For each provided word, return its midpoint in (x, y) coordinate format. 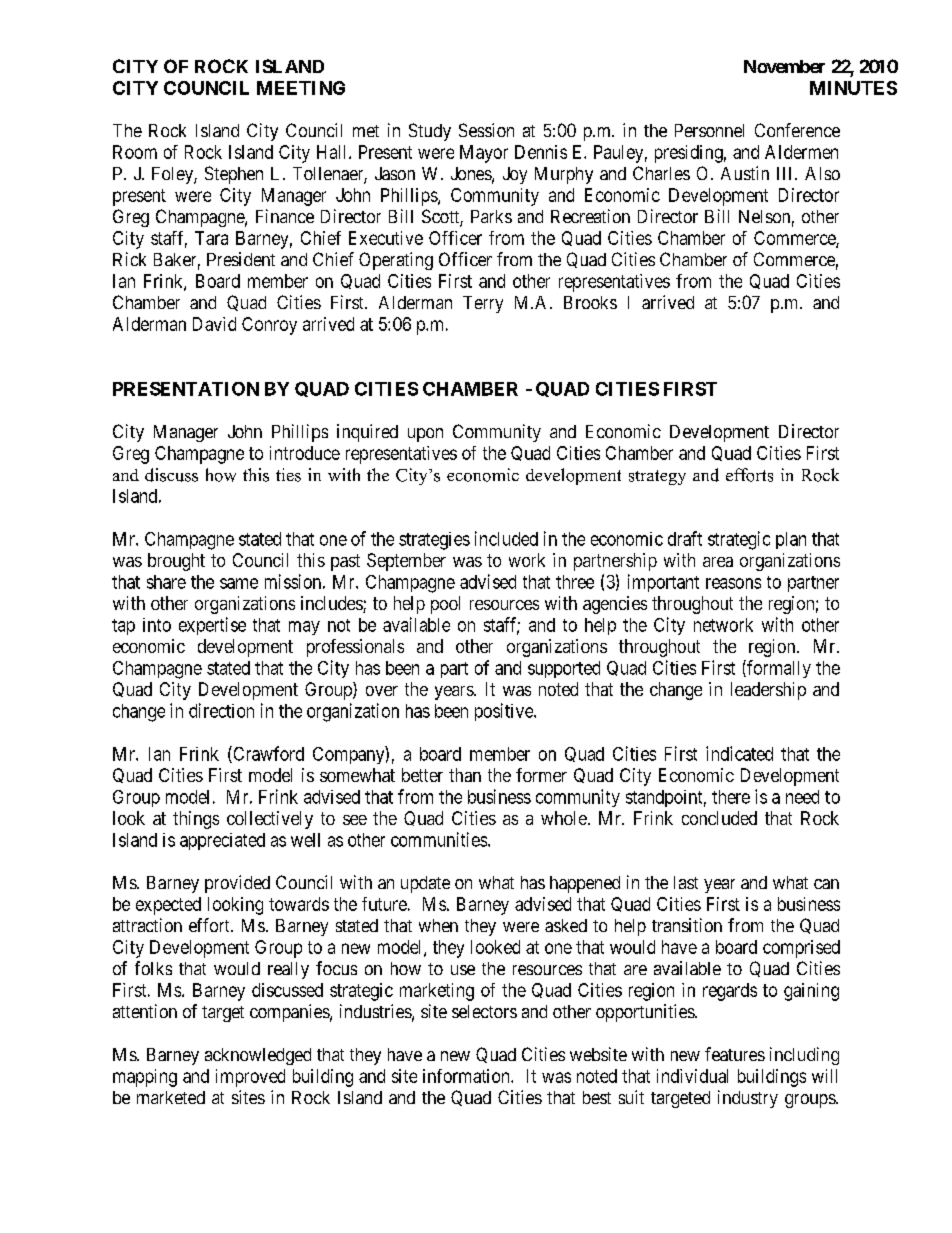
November (784, 66)
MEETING (301, 88)
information (467, 1076)
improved (250, 1078)
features (735, 1054)
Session (486, 130)
